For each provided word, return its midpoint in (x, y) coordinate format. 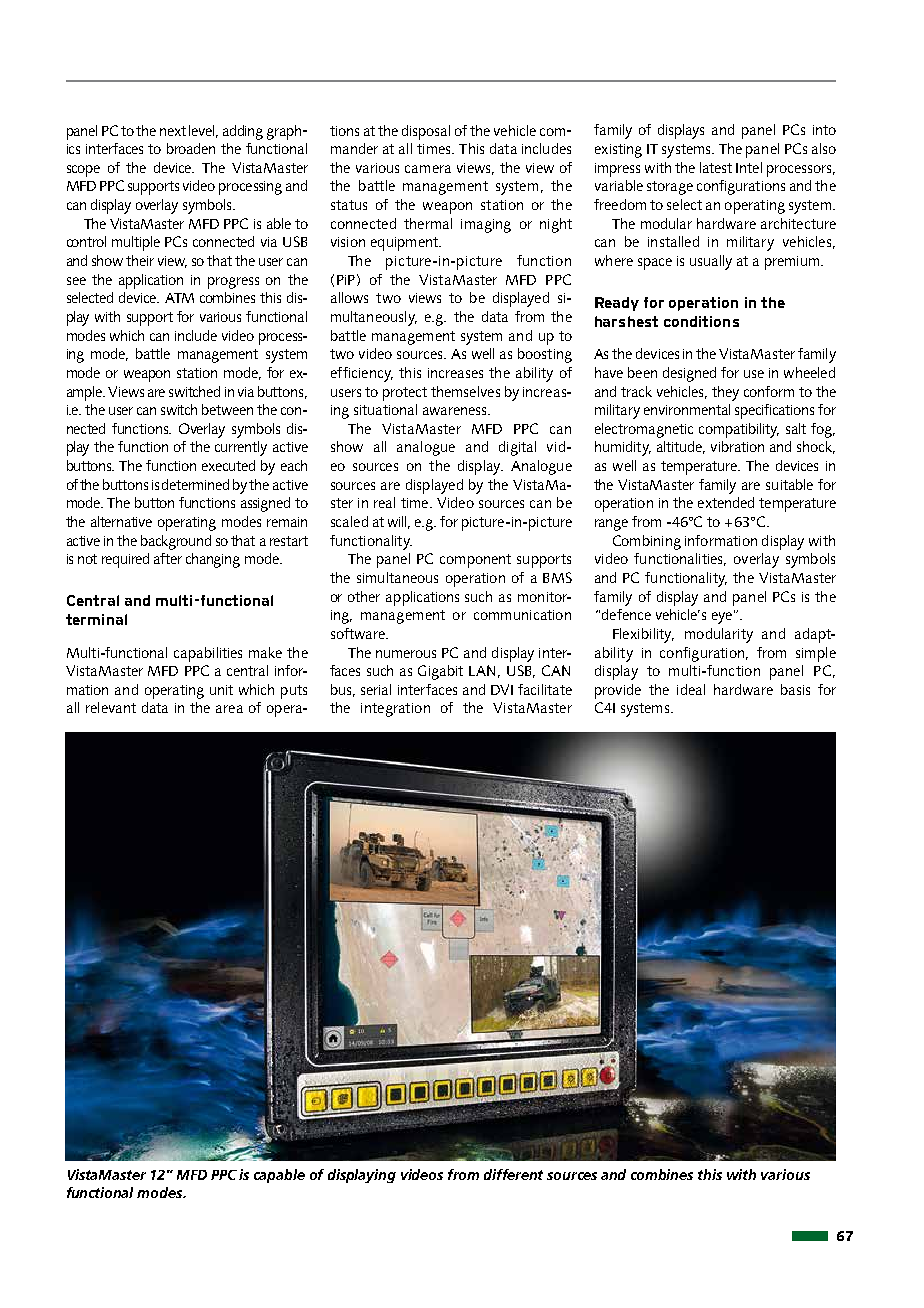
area (229, 709)
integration (395, 710)
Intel (749, 167)
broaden (191, 148)
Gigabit (440, 672)
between (227, 409)
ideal (691, 689)
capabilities (208, 654)
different (513, 1174)
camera (428, 169)
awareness (456, 411)
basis (795, 689)
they (725, 393)
